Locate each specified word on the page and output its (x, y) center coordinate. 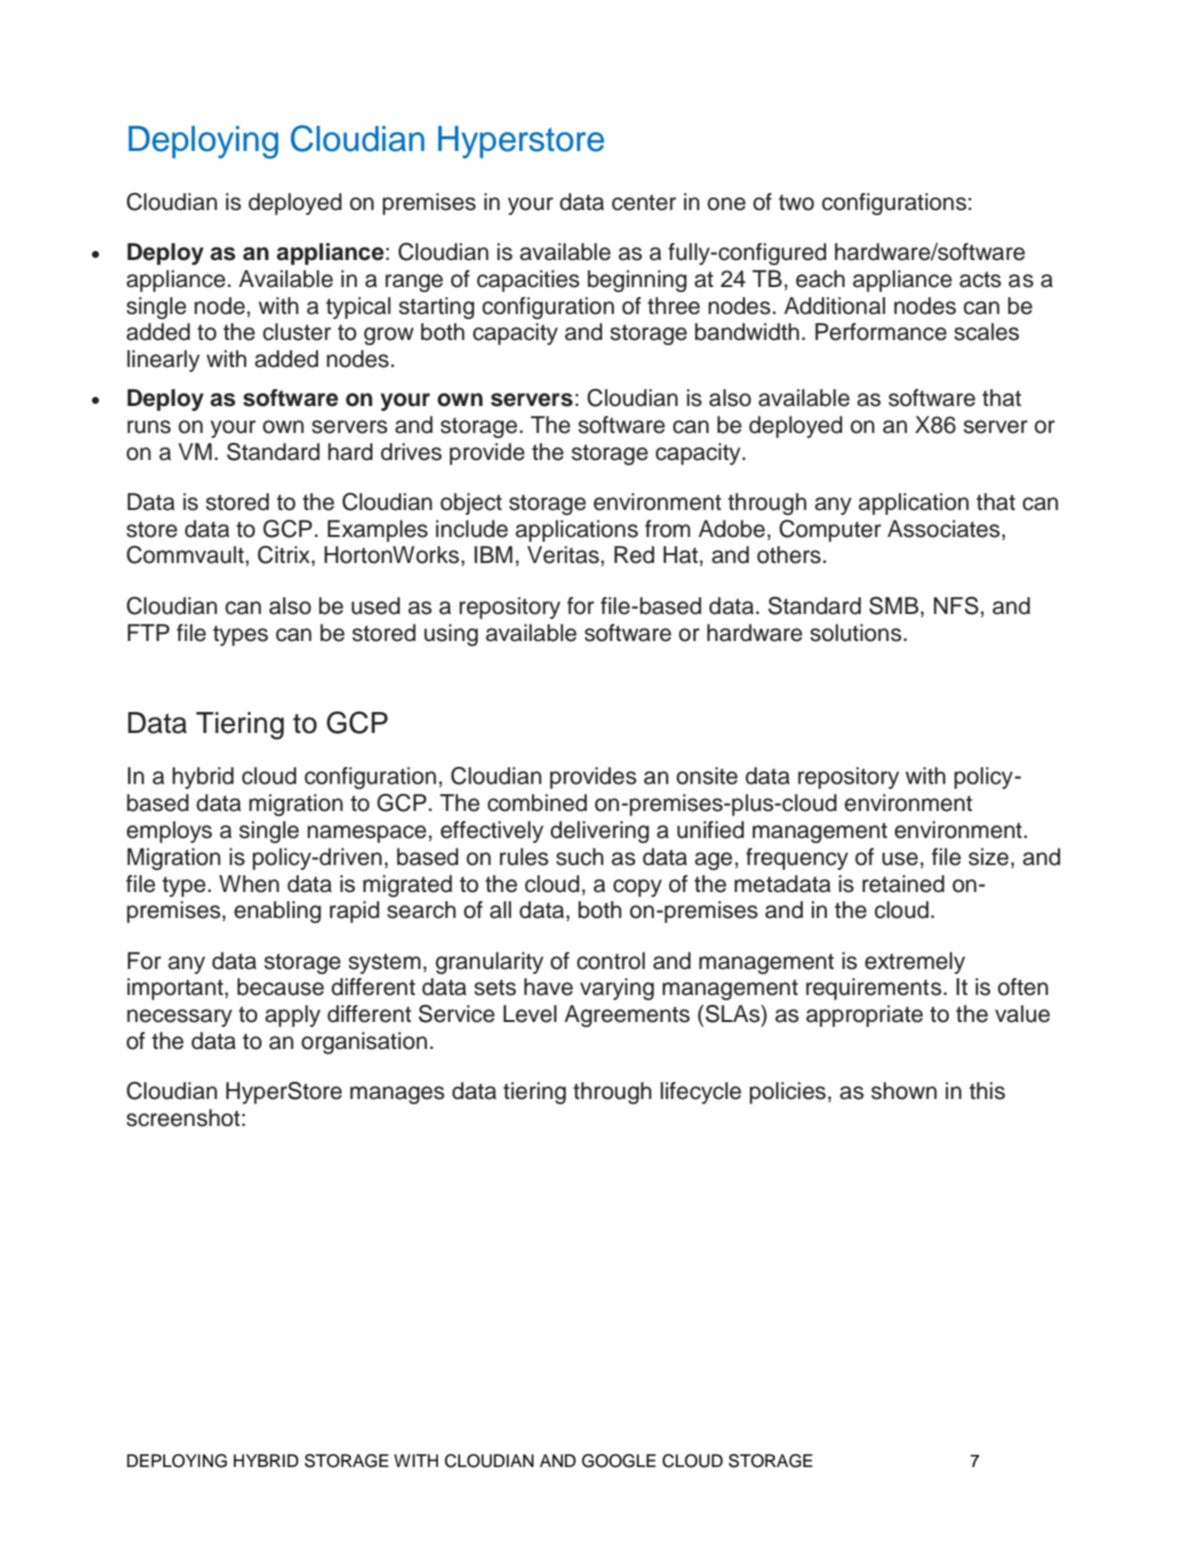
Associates (943, 529)
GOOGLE (619, 1461)
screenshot (183, 1118)
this (987, 1091)
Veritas (563, 555)
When (249, 884)
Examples (378, 531)
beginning (637, 281)
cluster (297, 332)
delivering (599, 832)
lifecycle (700, 1093)
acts (980, 279)
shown (904, 1091)
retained (903, 884)
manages (397, 1095)
